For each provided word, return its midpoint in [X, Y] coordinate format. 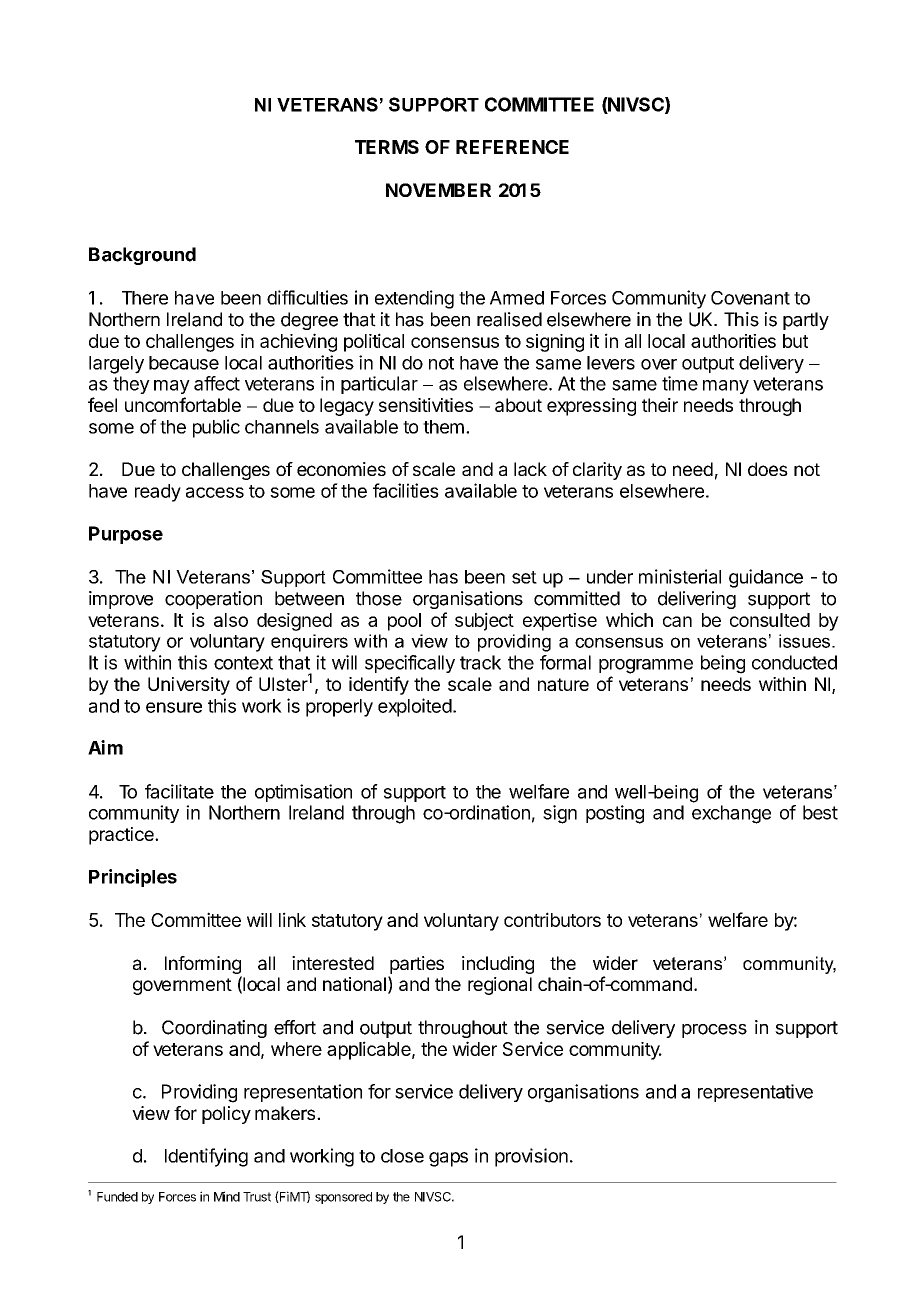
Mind [227, 1196]
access [215, 492]
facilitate [179, 791]
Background [142, 256]
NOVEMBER [438, 190]
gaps [448, 1159]
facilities [406, 490]
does [768, 469]
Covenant [750, 298]
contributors [552, 919]
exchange [731, 814]
